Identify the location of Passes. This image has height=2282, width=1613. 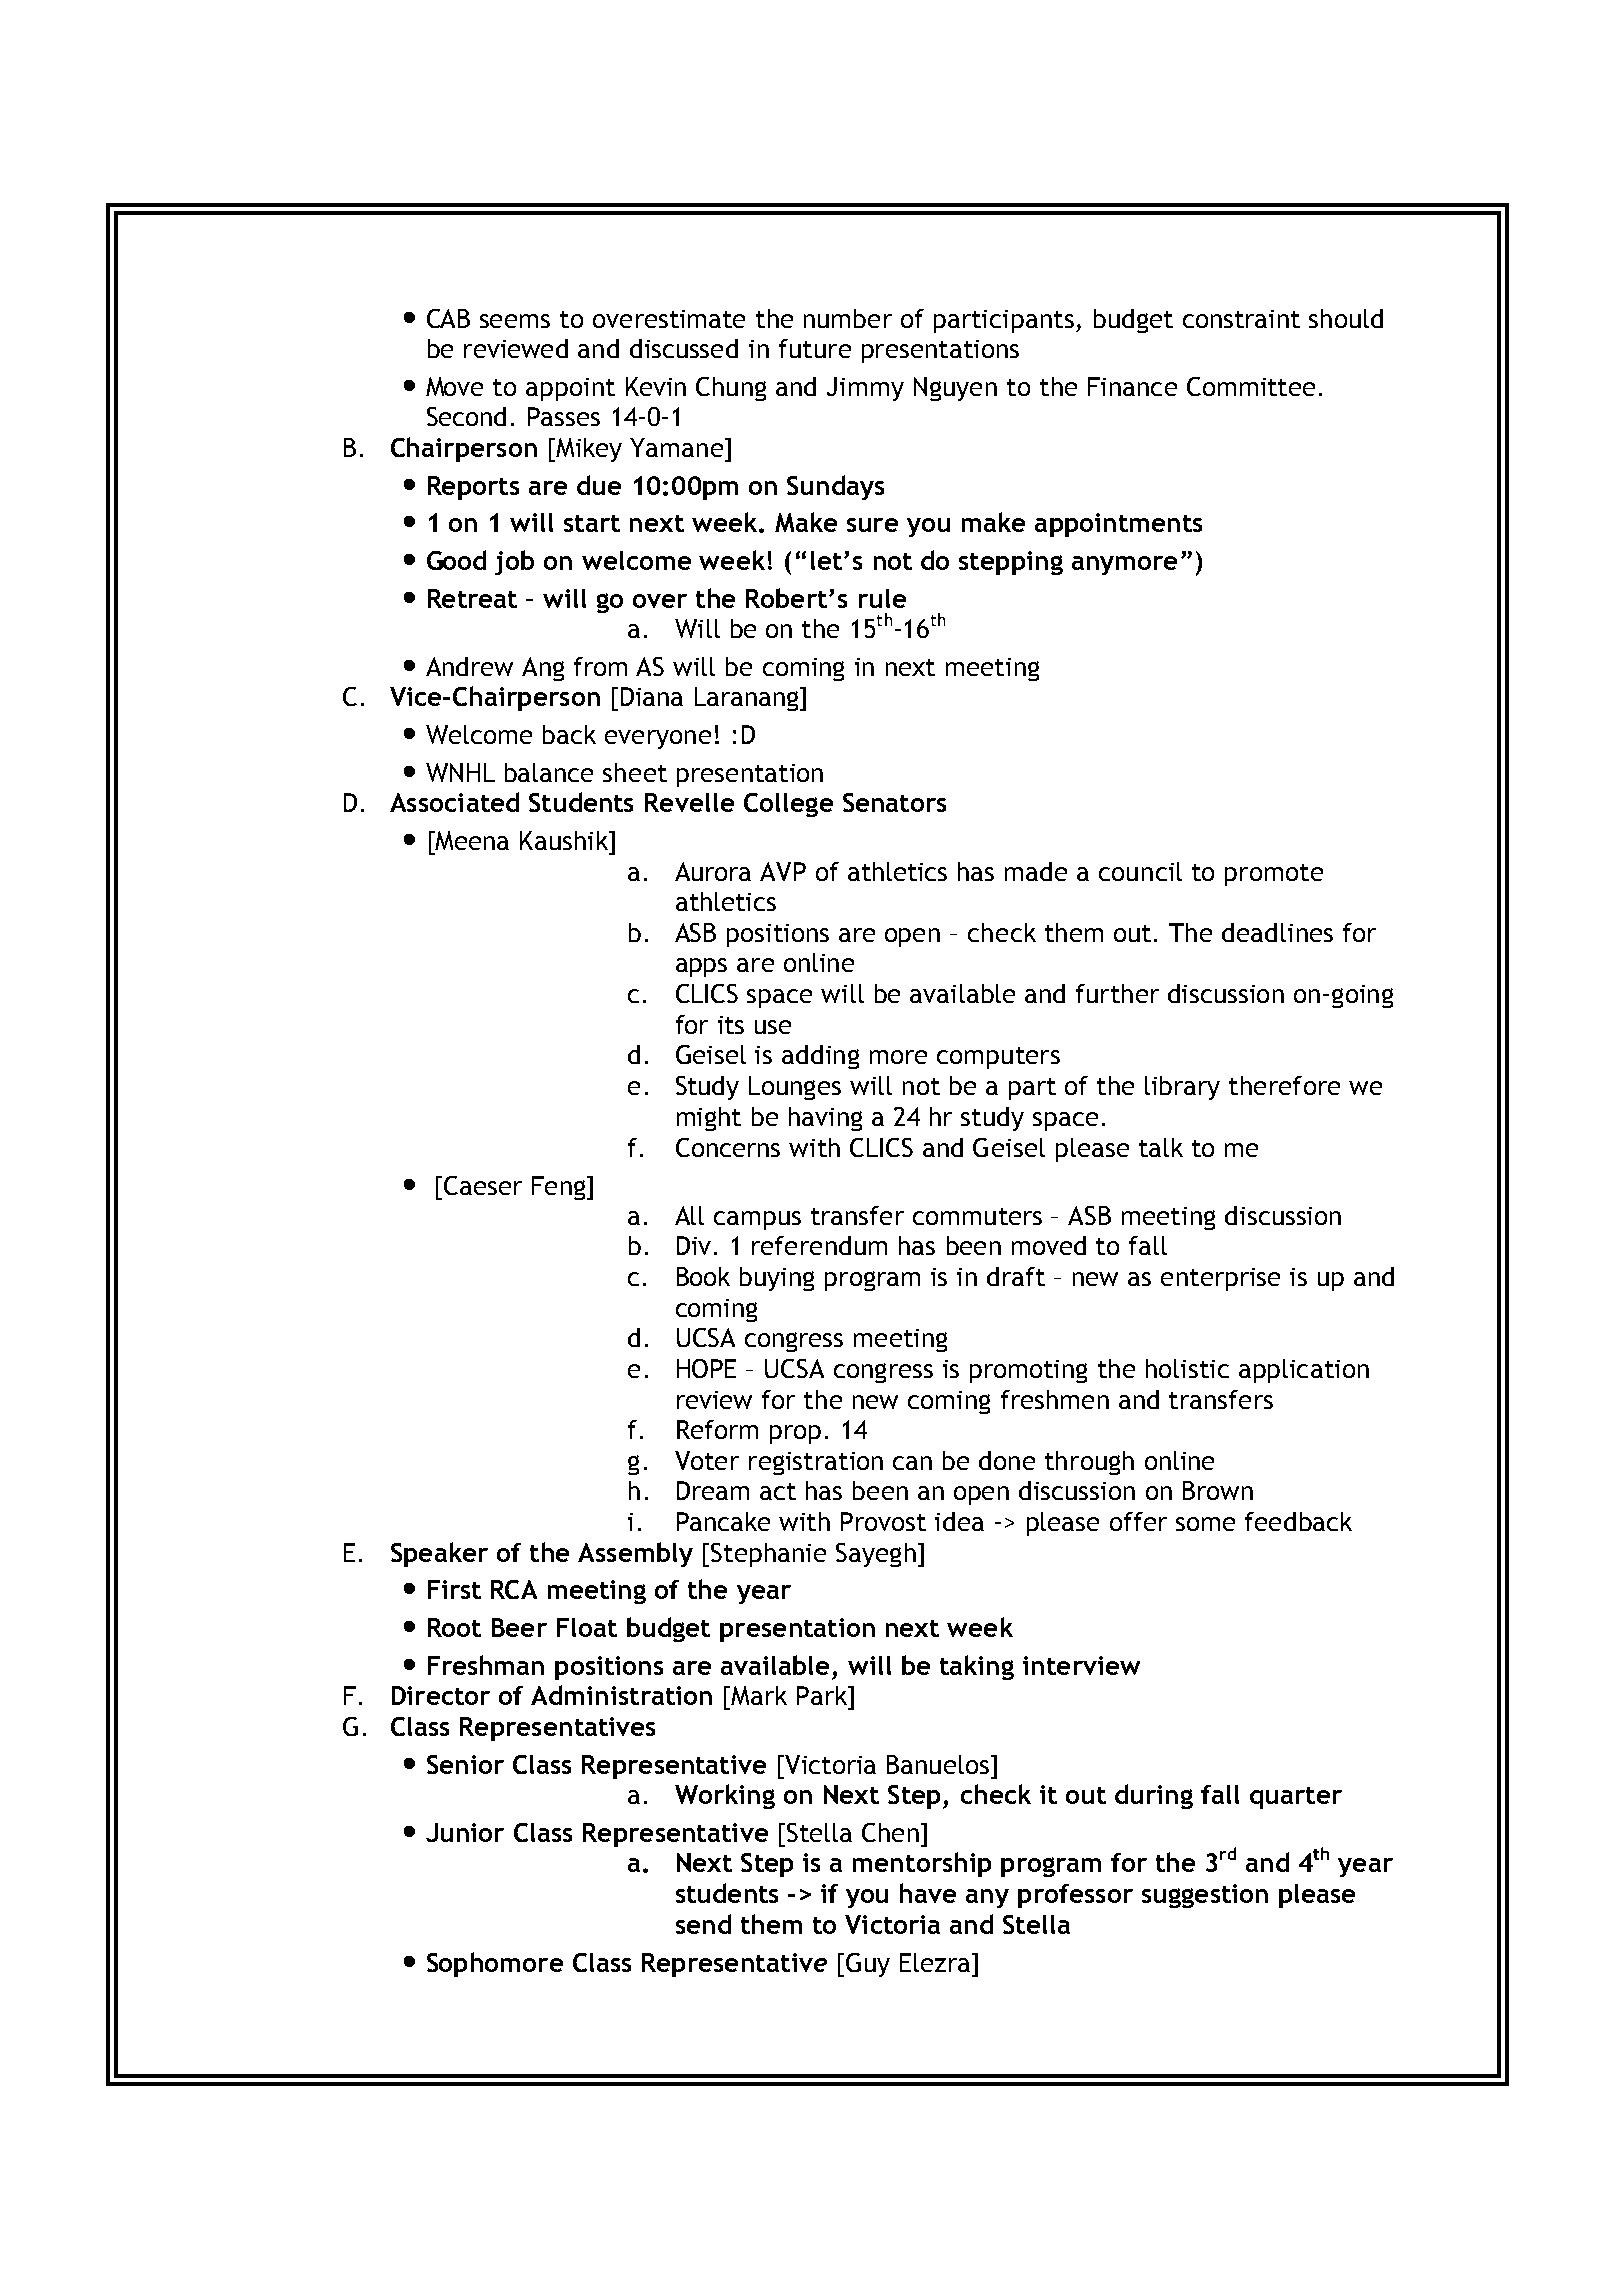
(564, 416).
